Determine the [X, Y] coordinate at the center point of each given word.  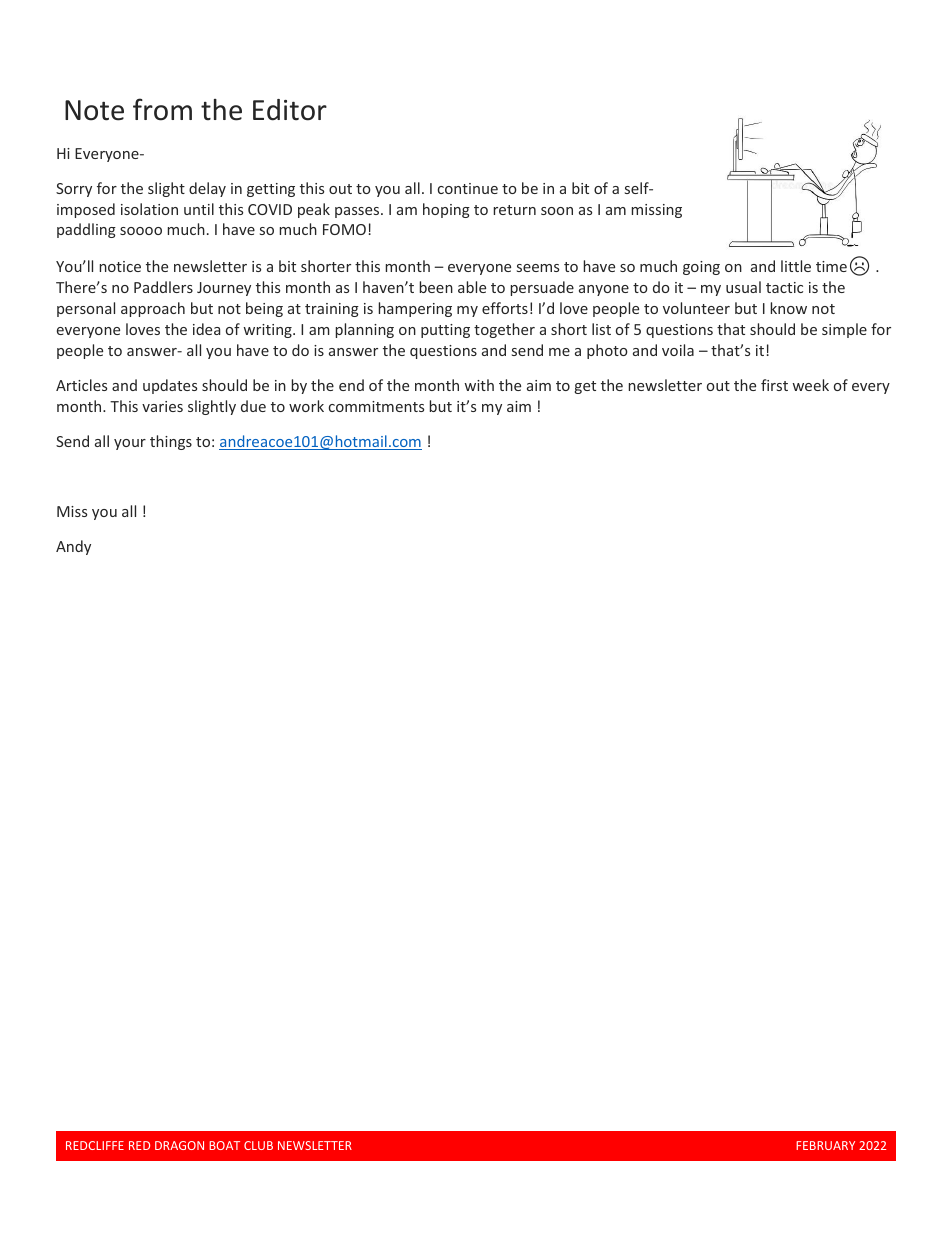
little [796, 266]
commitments [376, 406]
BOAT [224, 1145]
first [774, 385]
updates [170, 386]
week [810, 385]
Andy [73, 547]
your [130, 444]
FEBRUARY [825, 1145]
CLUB [258, 1145]
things [171, 442]
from [162, 109]
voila [678, 350]
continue [468, 188]
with [479, 385]
